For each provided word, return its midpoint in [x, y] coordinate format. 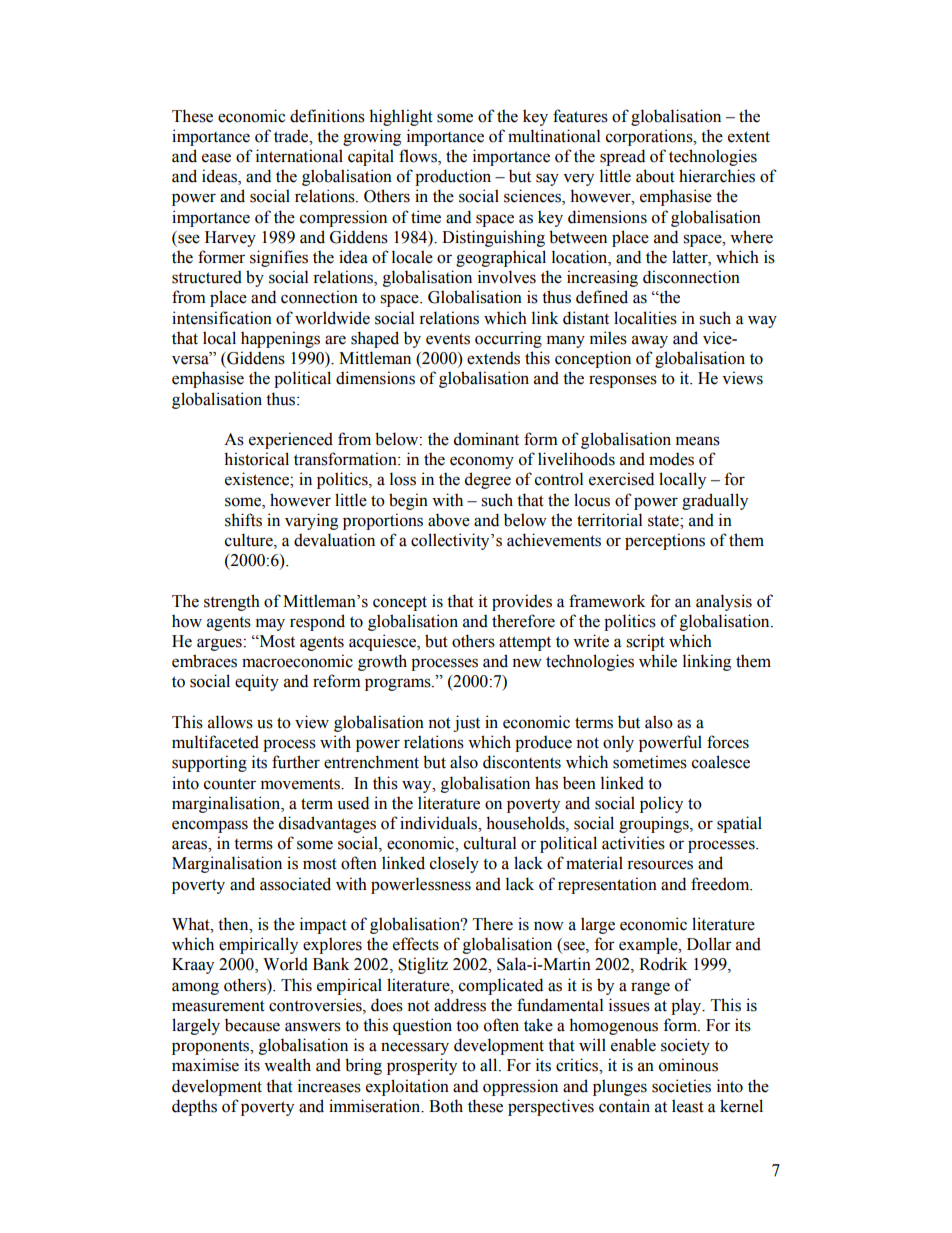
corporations [650, 137]
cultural [490, 843]
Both [446, 1106]
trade [292, 136]
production [453, 177]
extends [493, 358]
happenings [280, 339]
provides [522, 602]
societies [681, 1086]
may [270, 624]
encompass [210, 826]
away [650, 341]
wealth [287, 1065]
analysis [724, 602]
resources [660, 865]
